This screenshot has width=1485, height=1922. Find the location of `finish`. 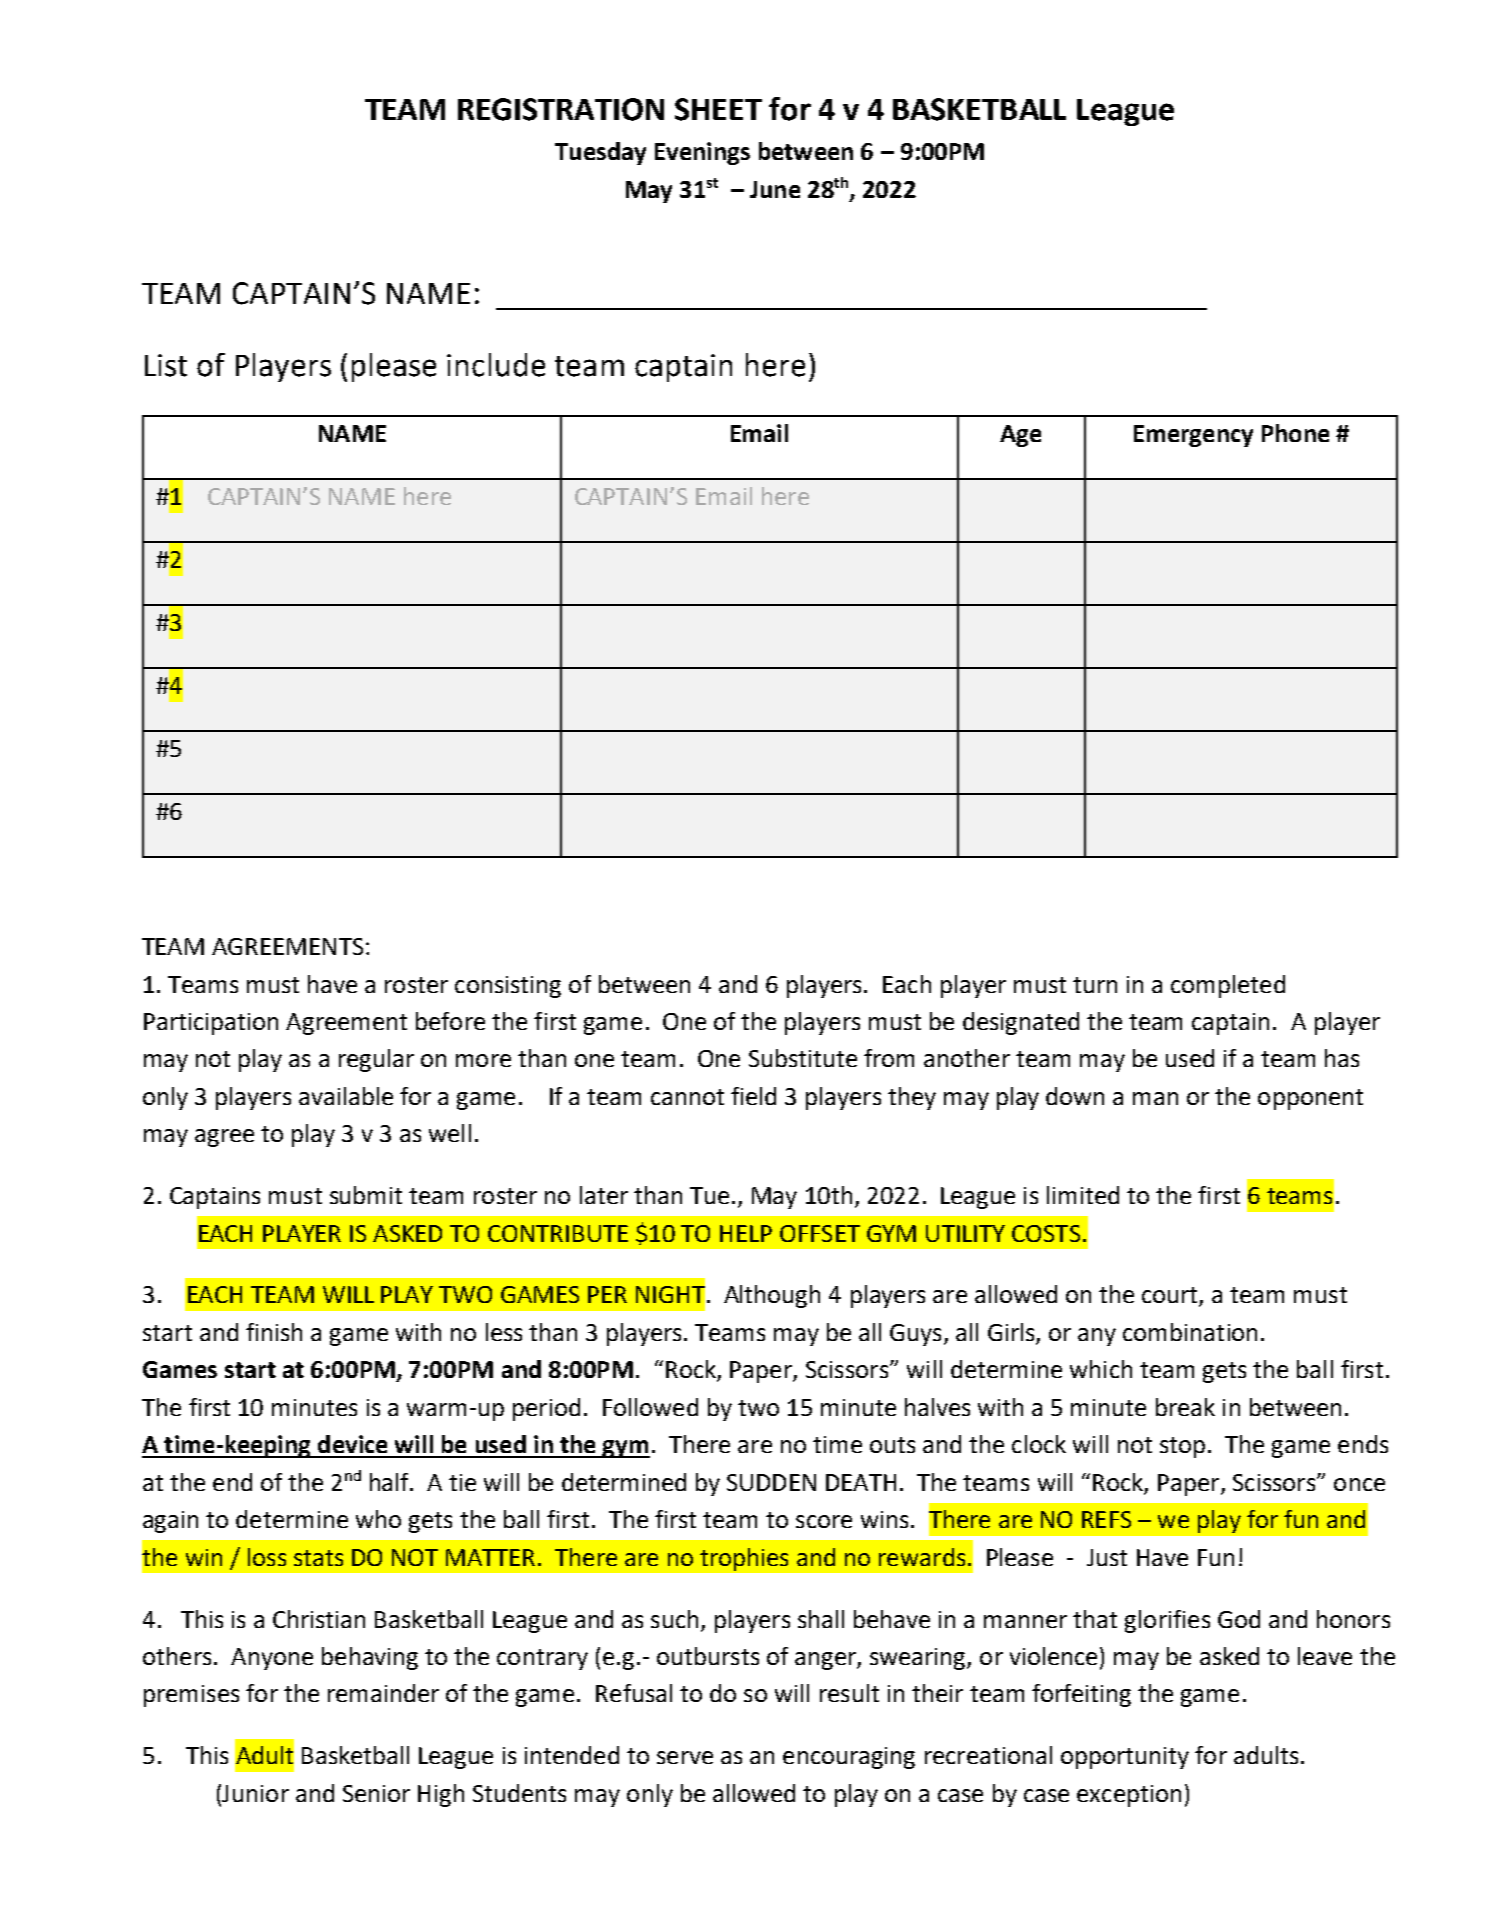

finish is located at coordinates (274, 1332).
